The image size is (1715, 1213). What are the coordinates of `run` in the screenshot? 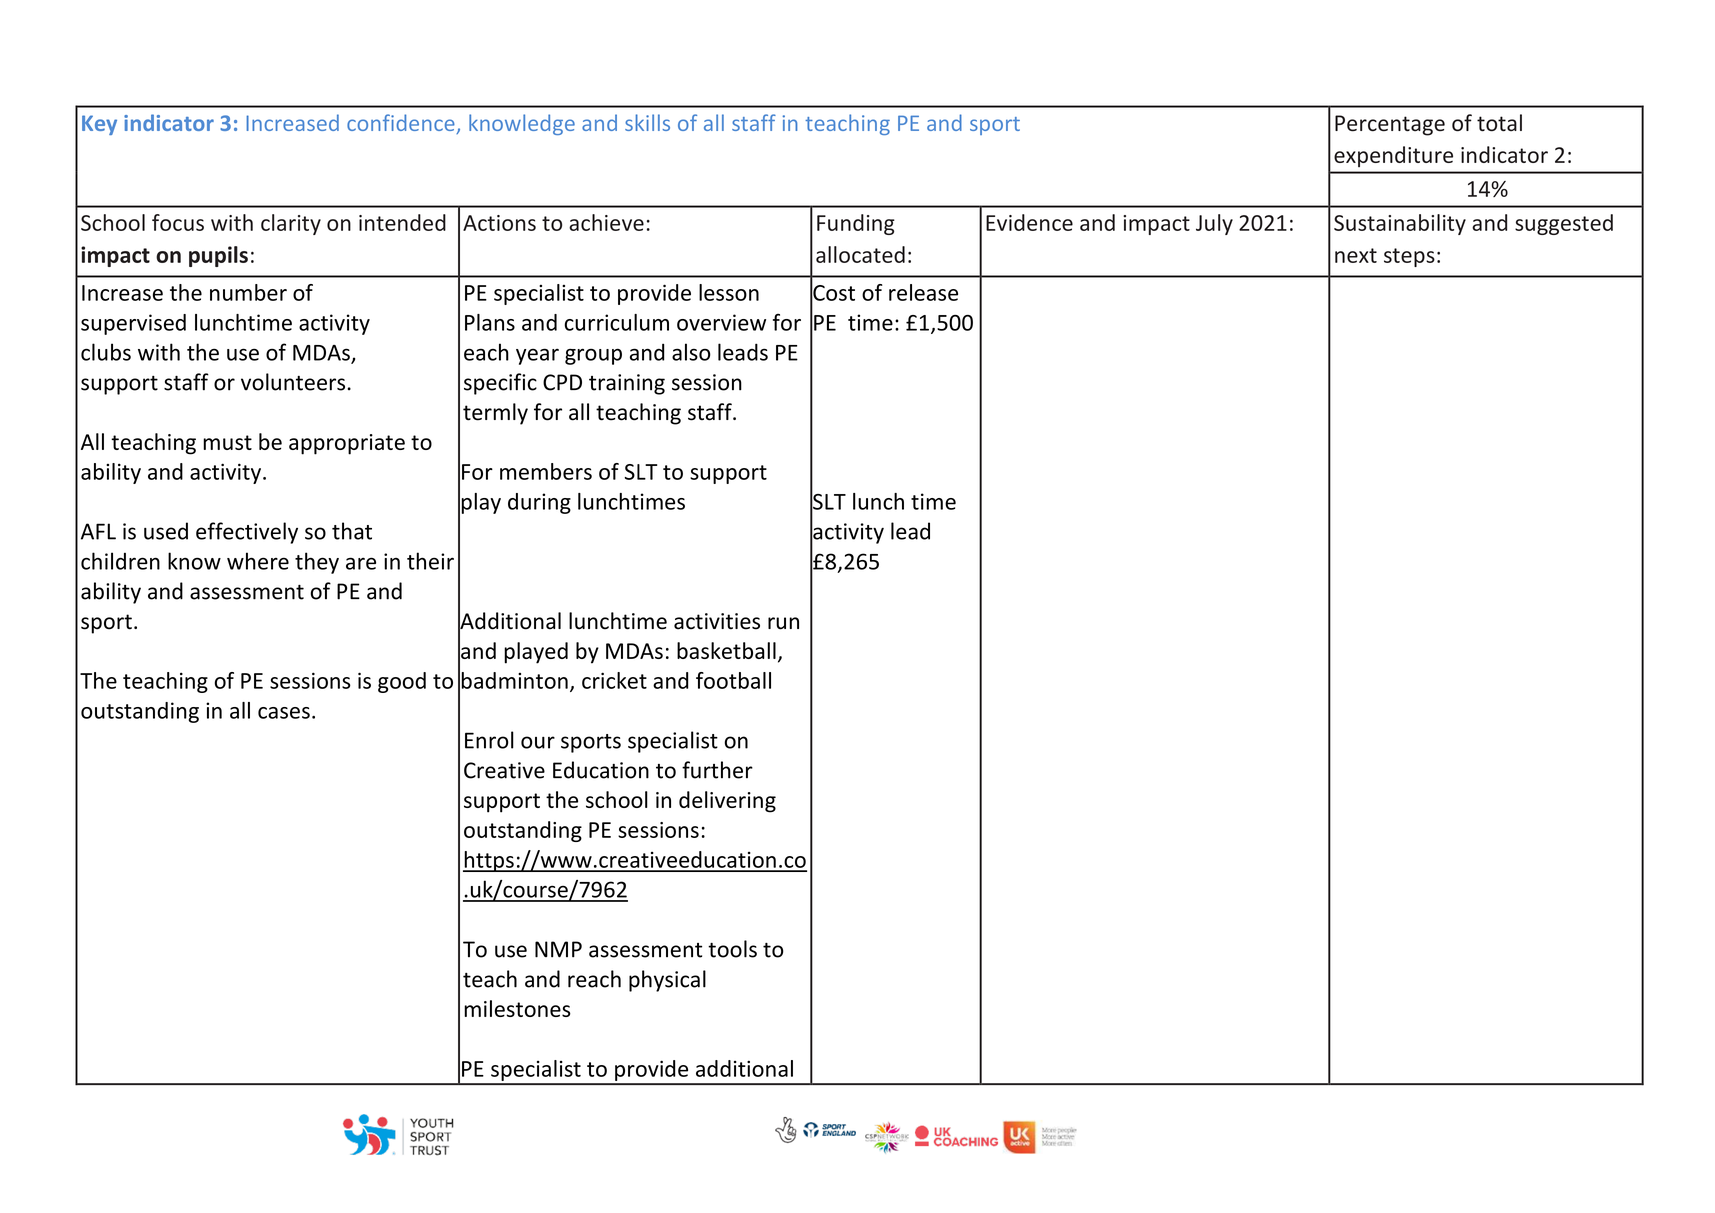 It's located at (783, 623).
